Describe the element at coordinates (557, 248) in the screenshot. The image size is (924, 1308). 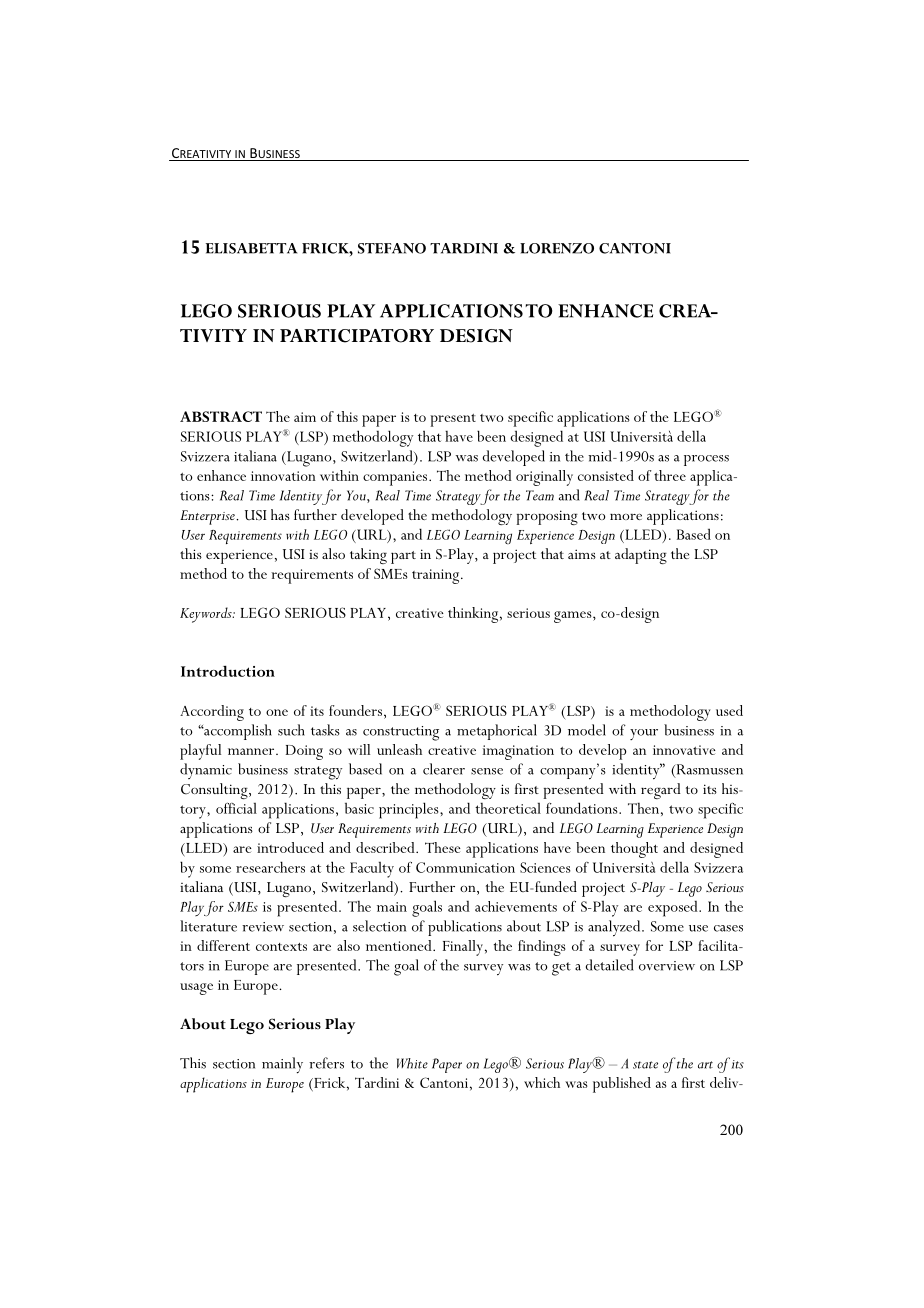
I see `LORENZO` at that location.
